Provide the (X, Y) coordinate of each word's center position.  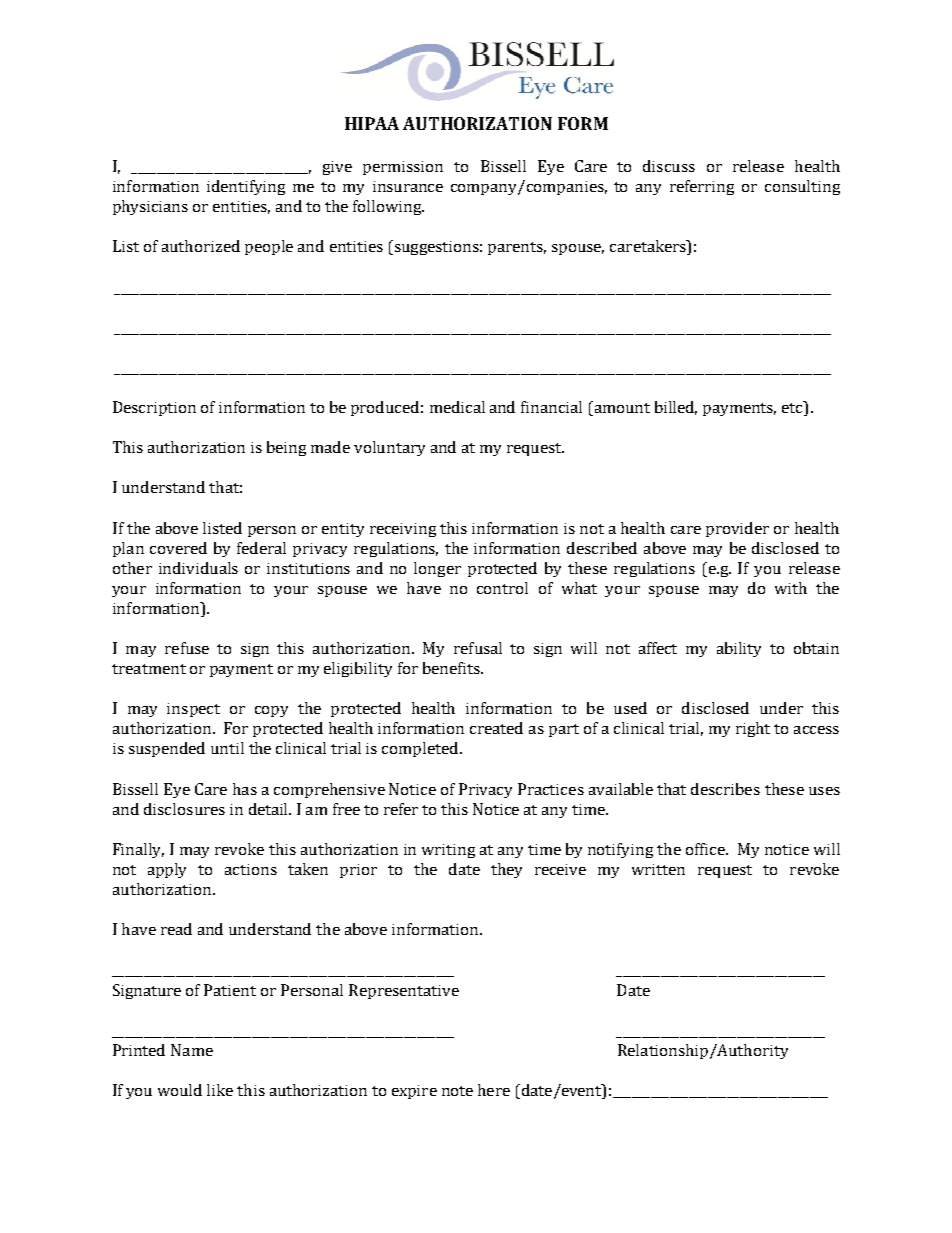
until (227, 748)
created (496, 728)
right (753, 729)
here (494, 1090)
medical (457, 407)
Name (192, 1050)
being (286, 448)
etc (793, 408)
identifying (246, 187)
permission (403, 168)
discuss (669, 166)
